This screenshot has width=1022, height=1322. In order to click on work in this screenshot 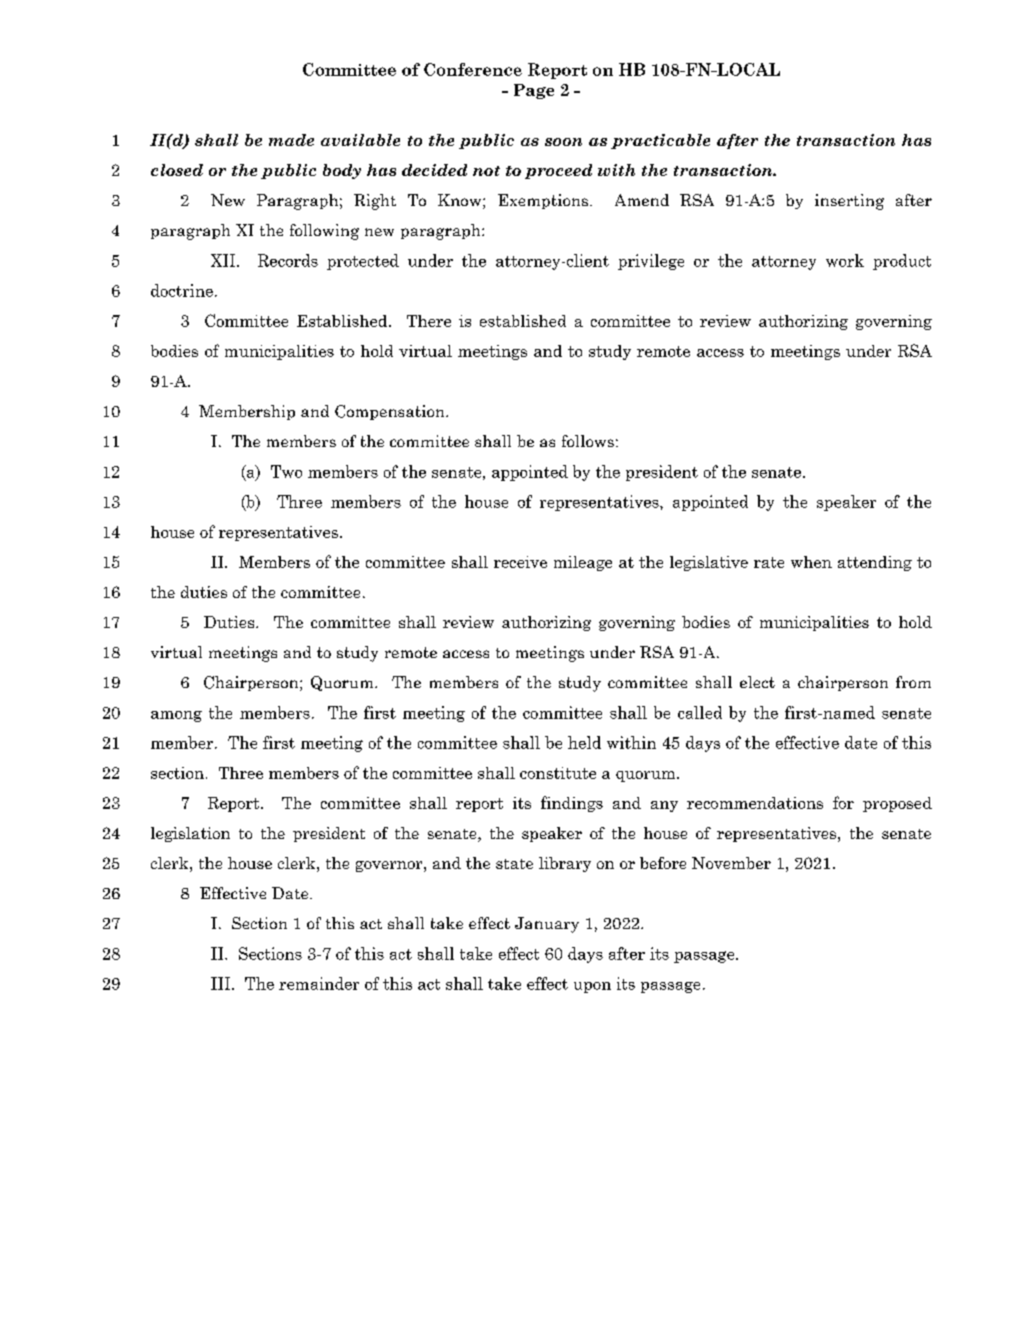, I will do `click(845, 260)`.
